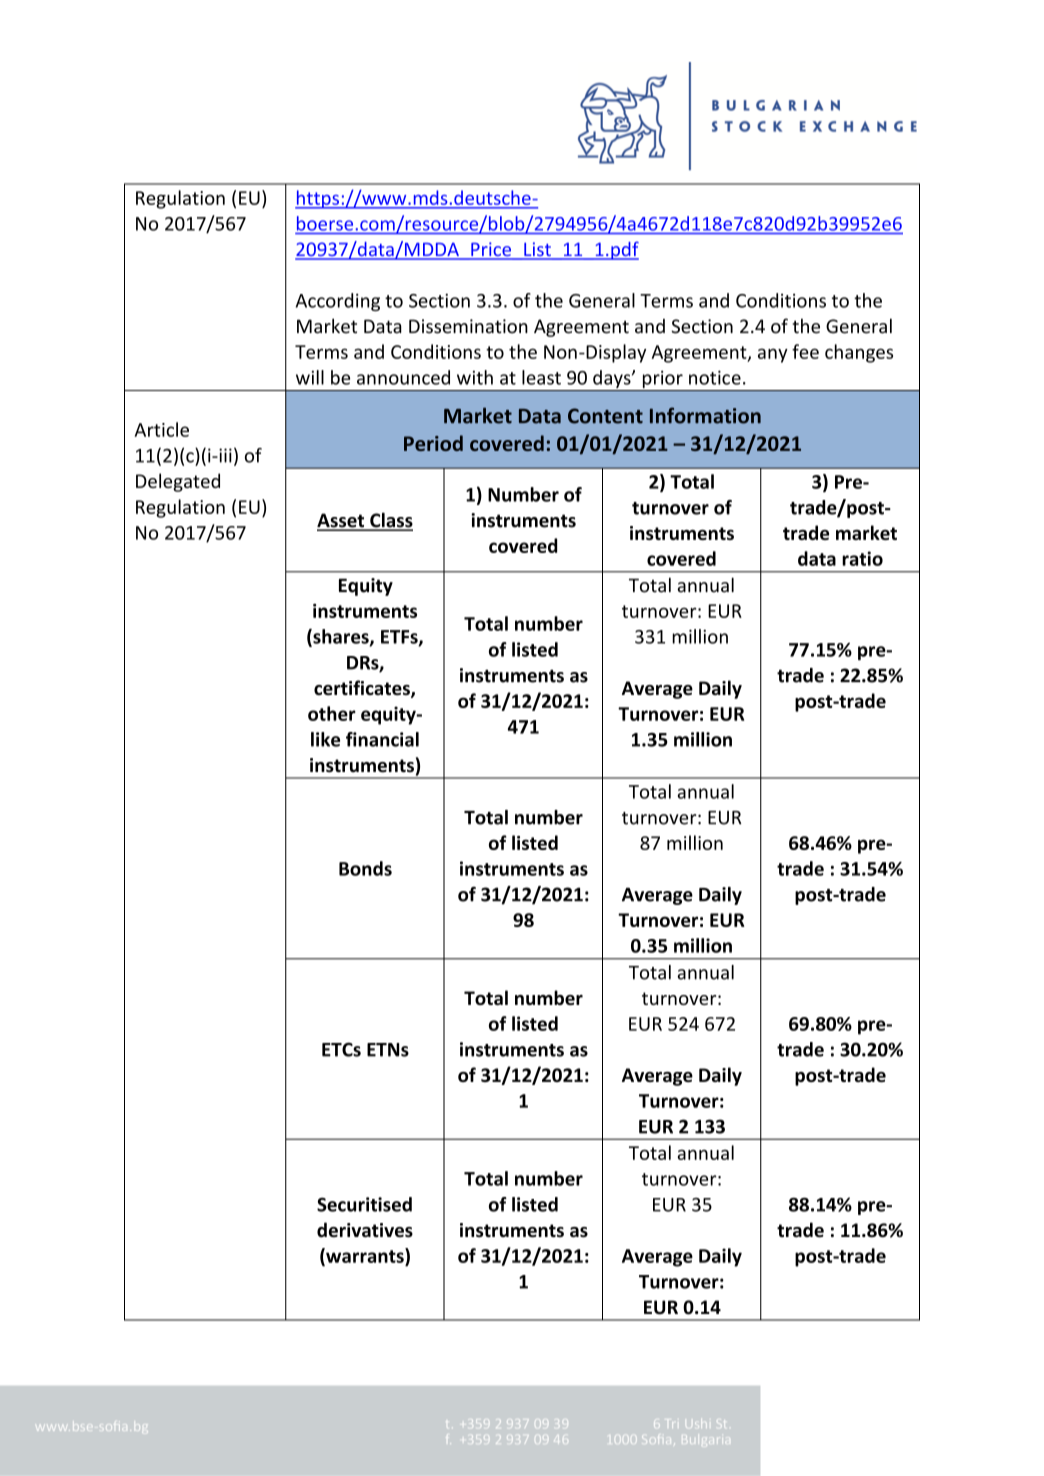 The height and width of the image is (1476, 1044). I want to click on derivatives, so click(365, 1230).
